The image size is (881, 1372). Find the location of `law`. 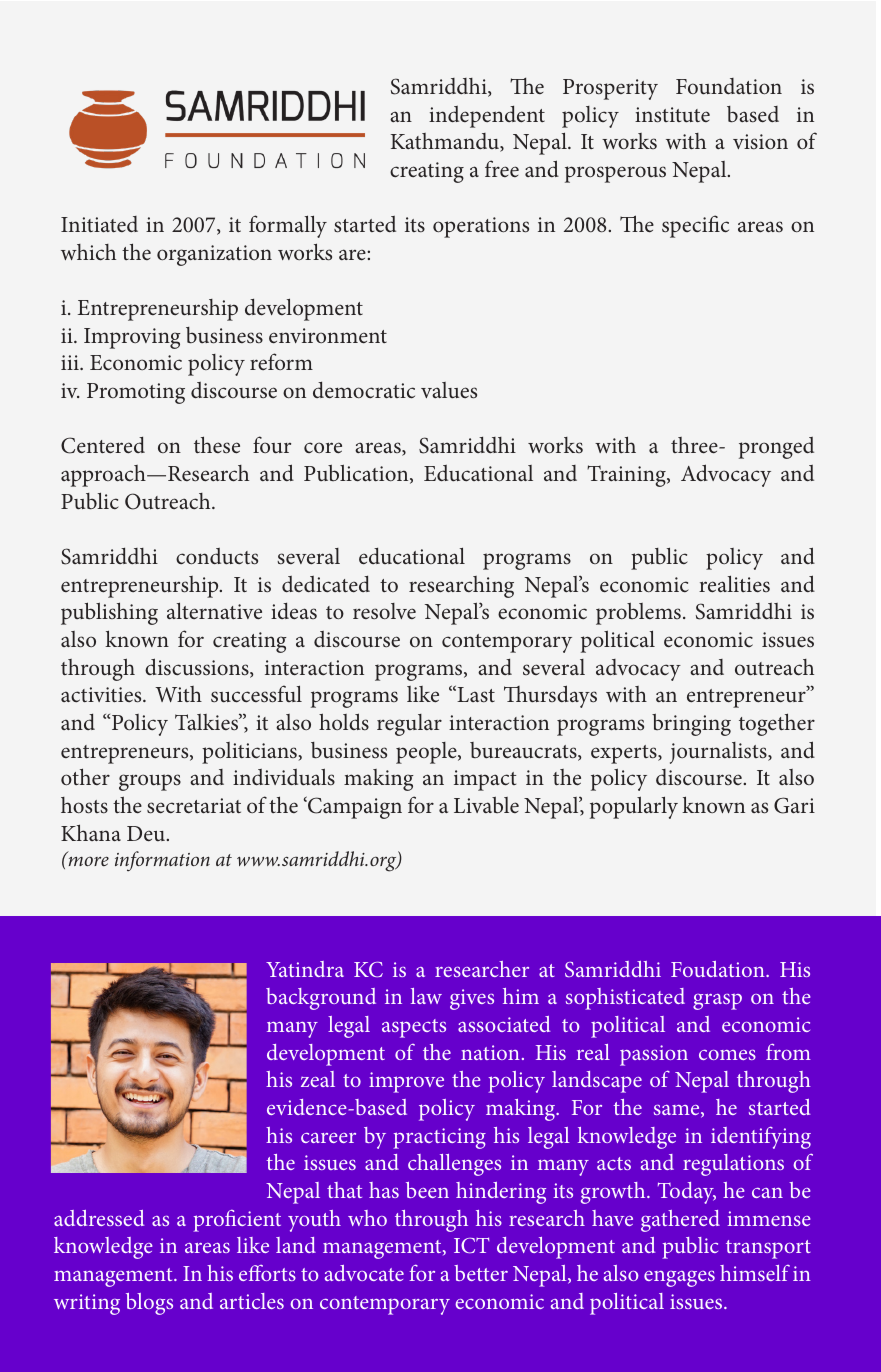

law is located at coordinates (426, 996).
